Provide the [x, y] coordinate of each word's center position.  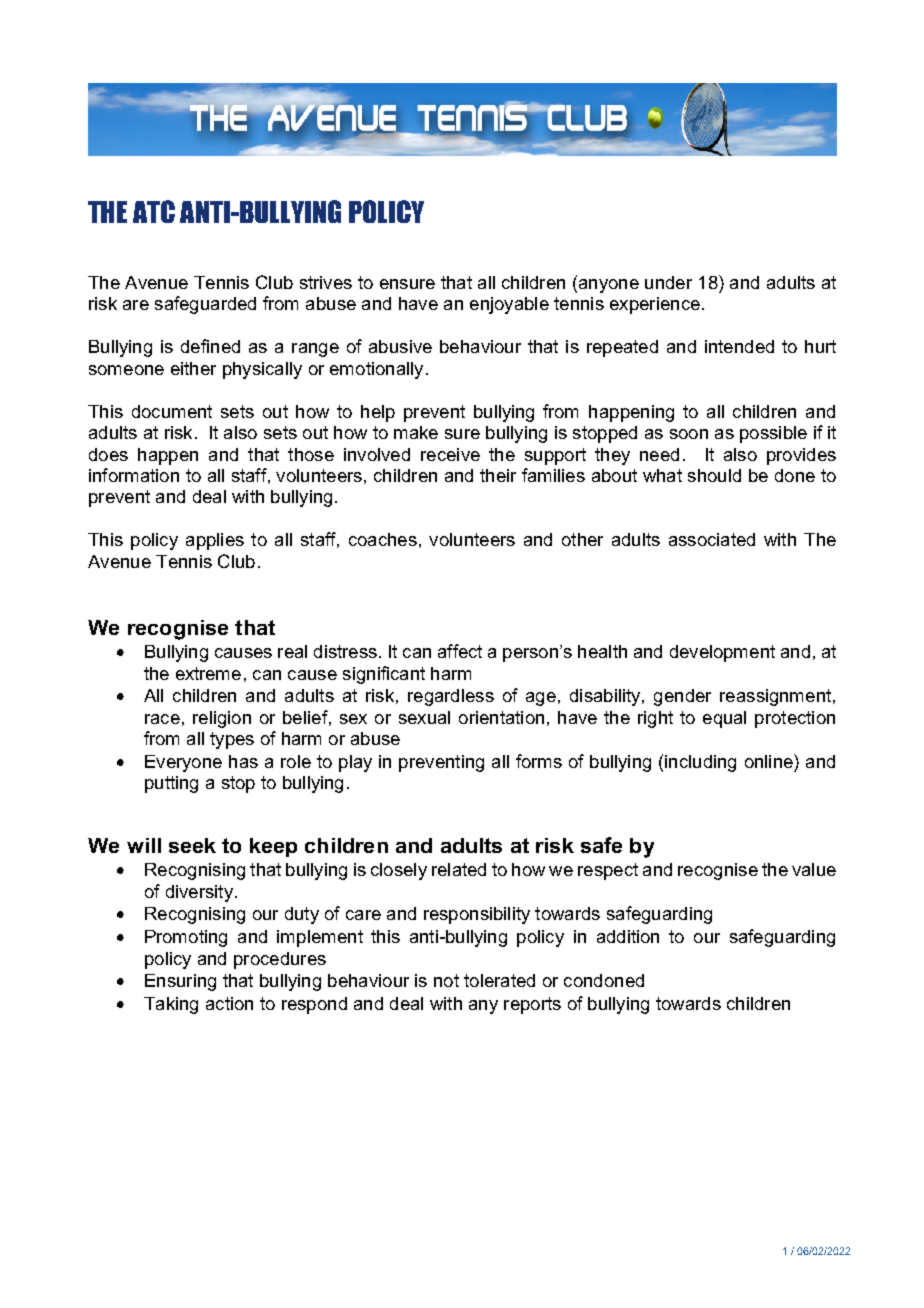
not [446, 980]
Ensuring [180, 982]
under [668, 282]
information [134, 475]
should [714, 475]
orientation [501, 717]
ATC [154, 211]
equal [724, 719]
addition [628, 936]
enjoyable [509, 305]
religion [222, 719]
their [498, 475]
